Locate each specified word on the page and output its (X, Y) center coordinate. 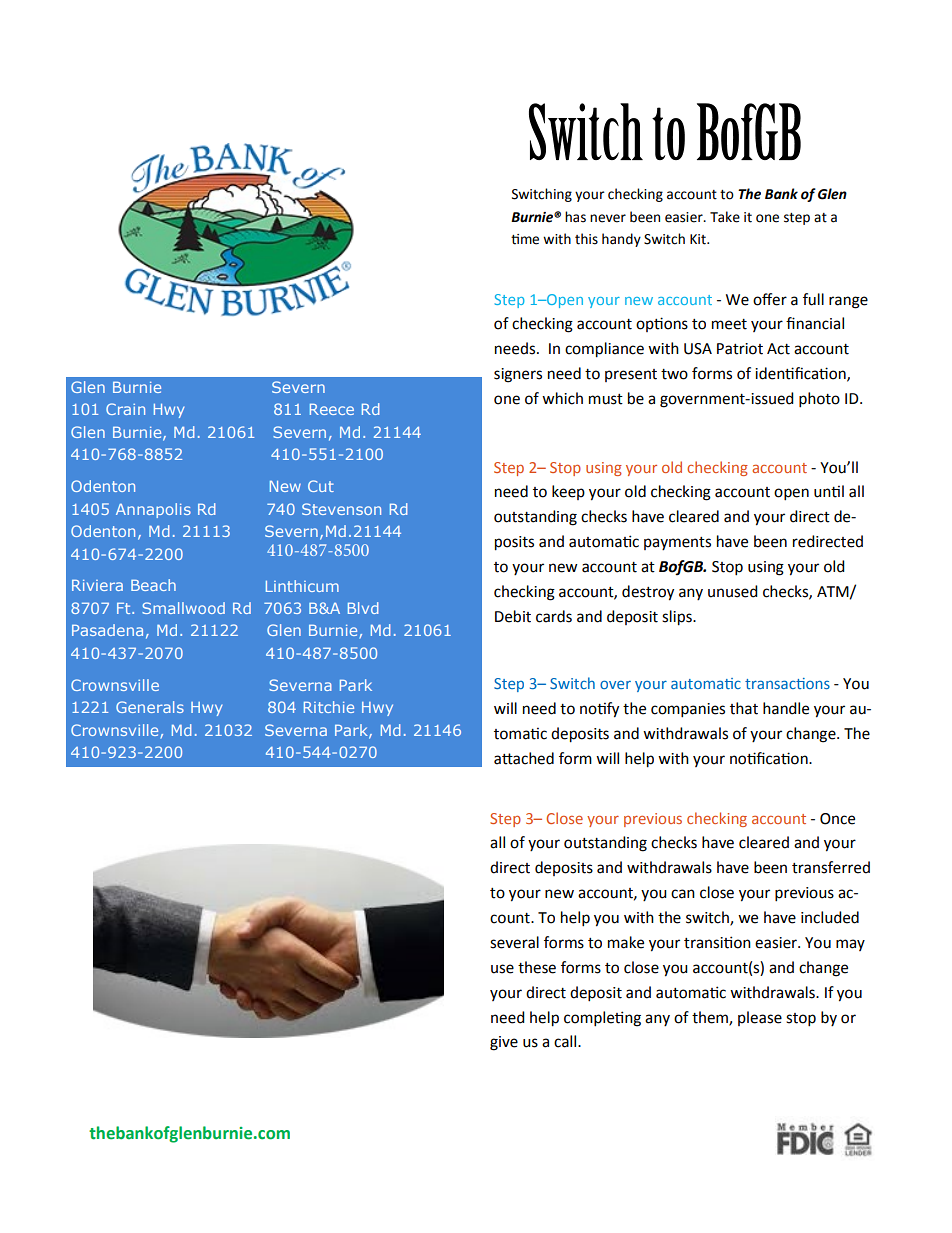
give (504, 1043)
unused (733, 591)
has (575, 217)
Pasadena (107, 630)
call (566, 1041)
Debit (513, 616)
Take (725, 217)
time (525, 239)
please (760, 1018)
